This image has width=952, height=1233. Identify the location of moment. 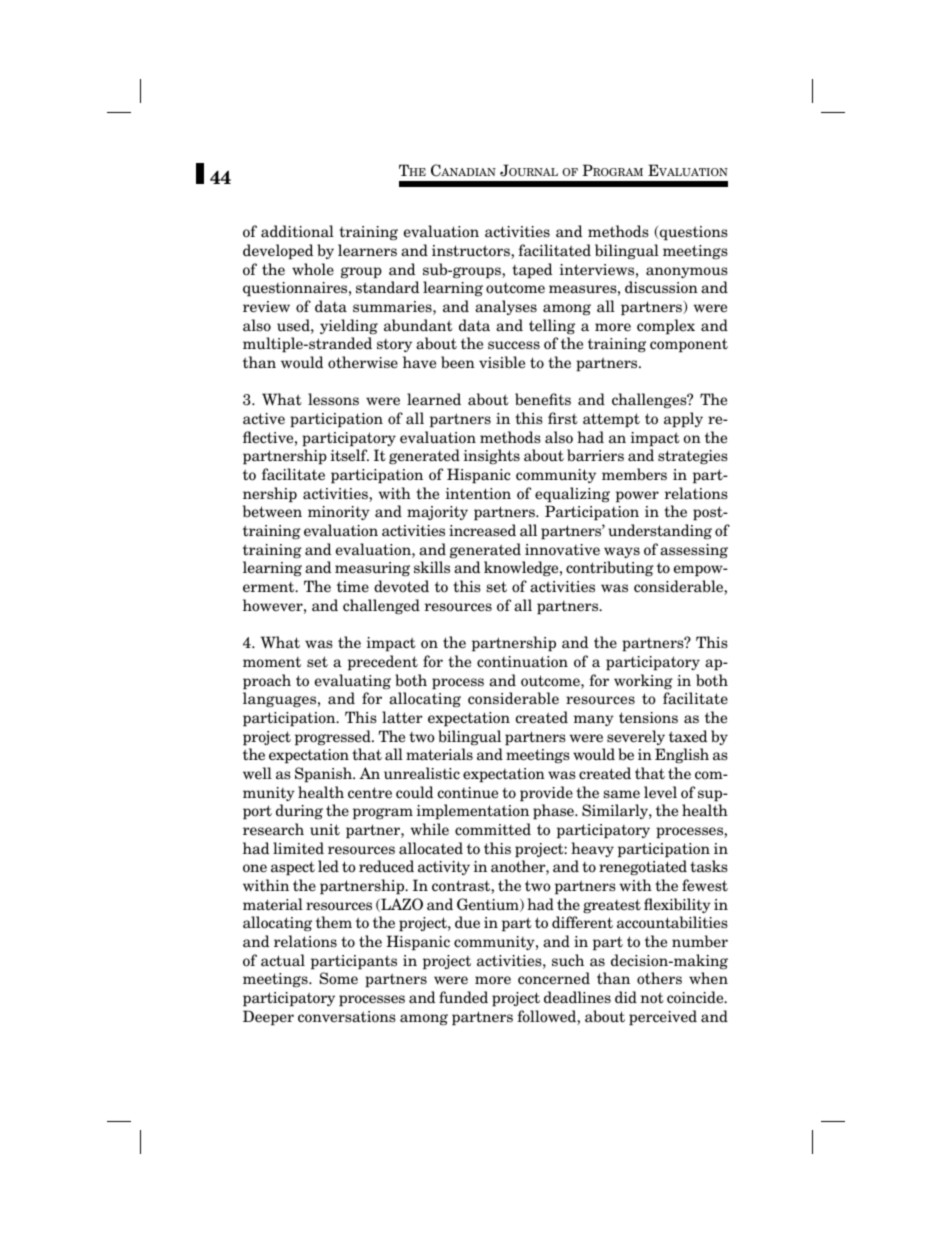
(272, 662).
